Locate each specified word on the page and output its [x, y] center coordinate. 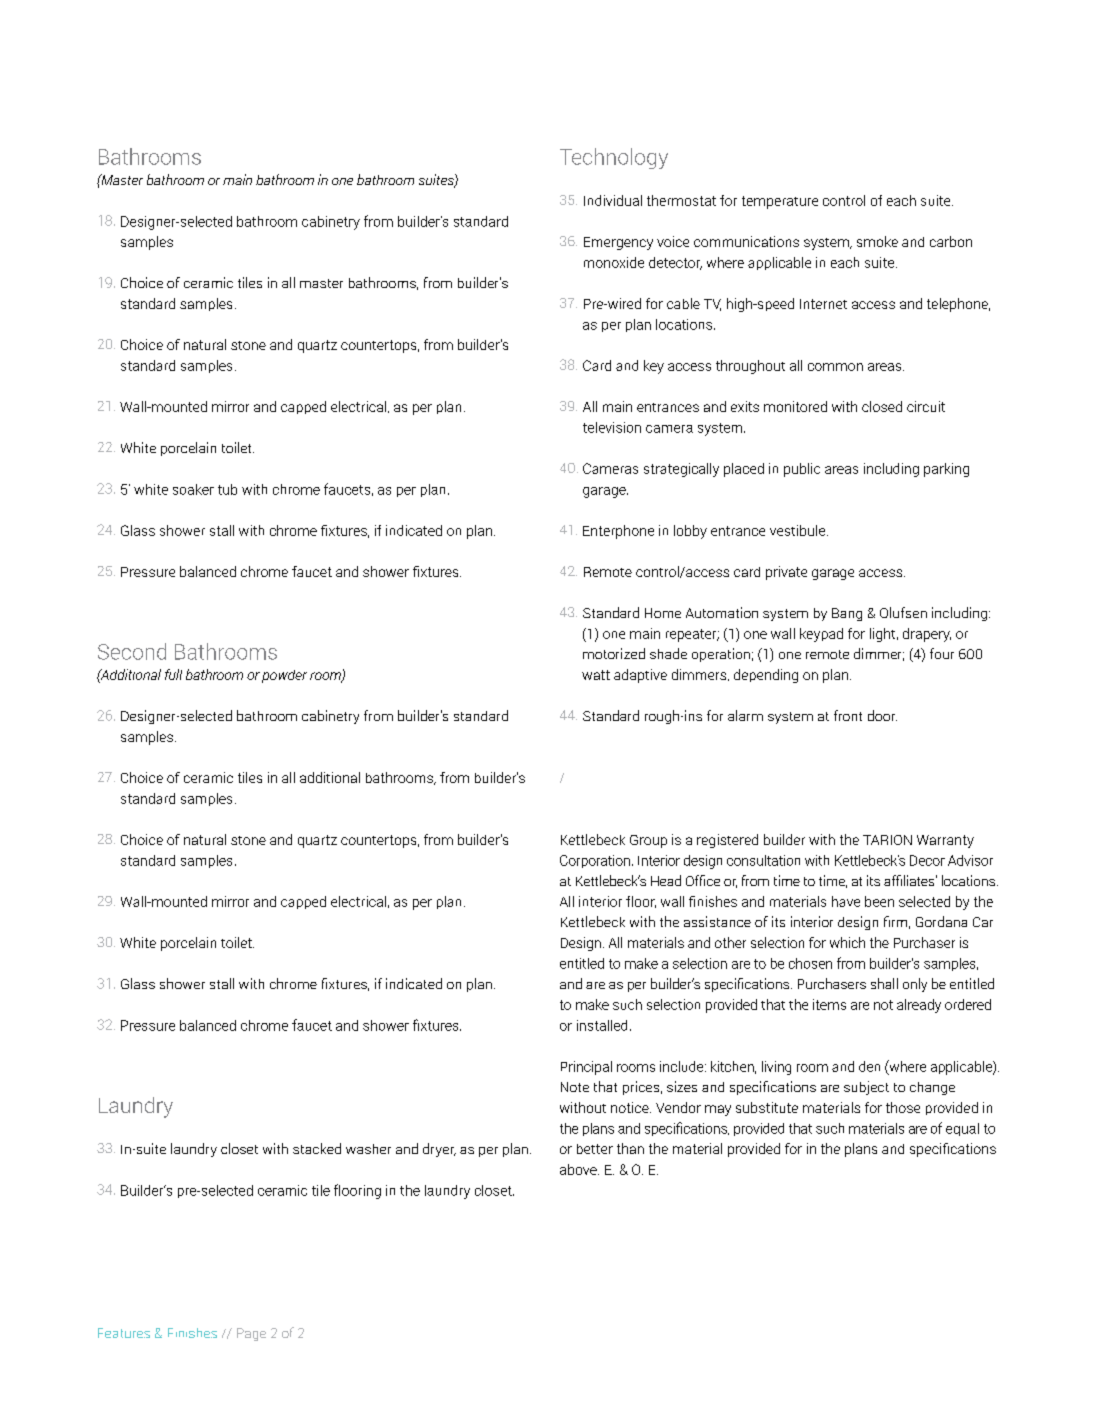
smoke [877, 241]
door [882, 715]
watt [596, 675]
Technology [614, 158]
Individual [613, 200]
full [173, 674]
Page [251, 1334]
